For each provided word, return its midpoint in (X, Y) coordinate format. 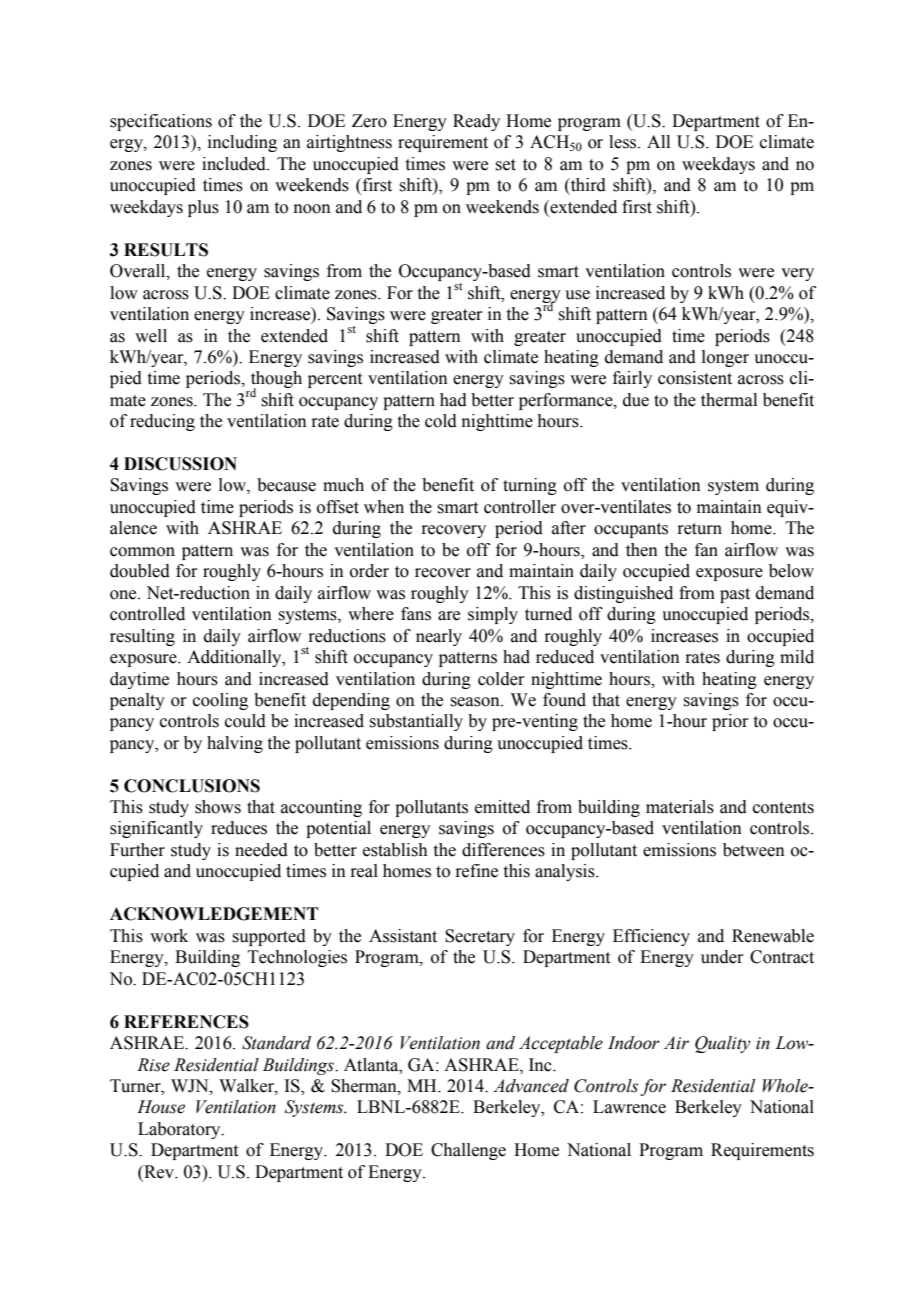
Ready (476, 122)
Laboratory (180, 1130)
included (235, 164)
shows (218, 807)
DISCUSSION (180, 464)
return (699, 529)
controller (520, 507)
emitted (502, 807)
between (754, 850)
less (624, 142)
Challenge (468, 1151)
